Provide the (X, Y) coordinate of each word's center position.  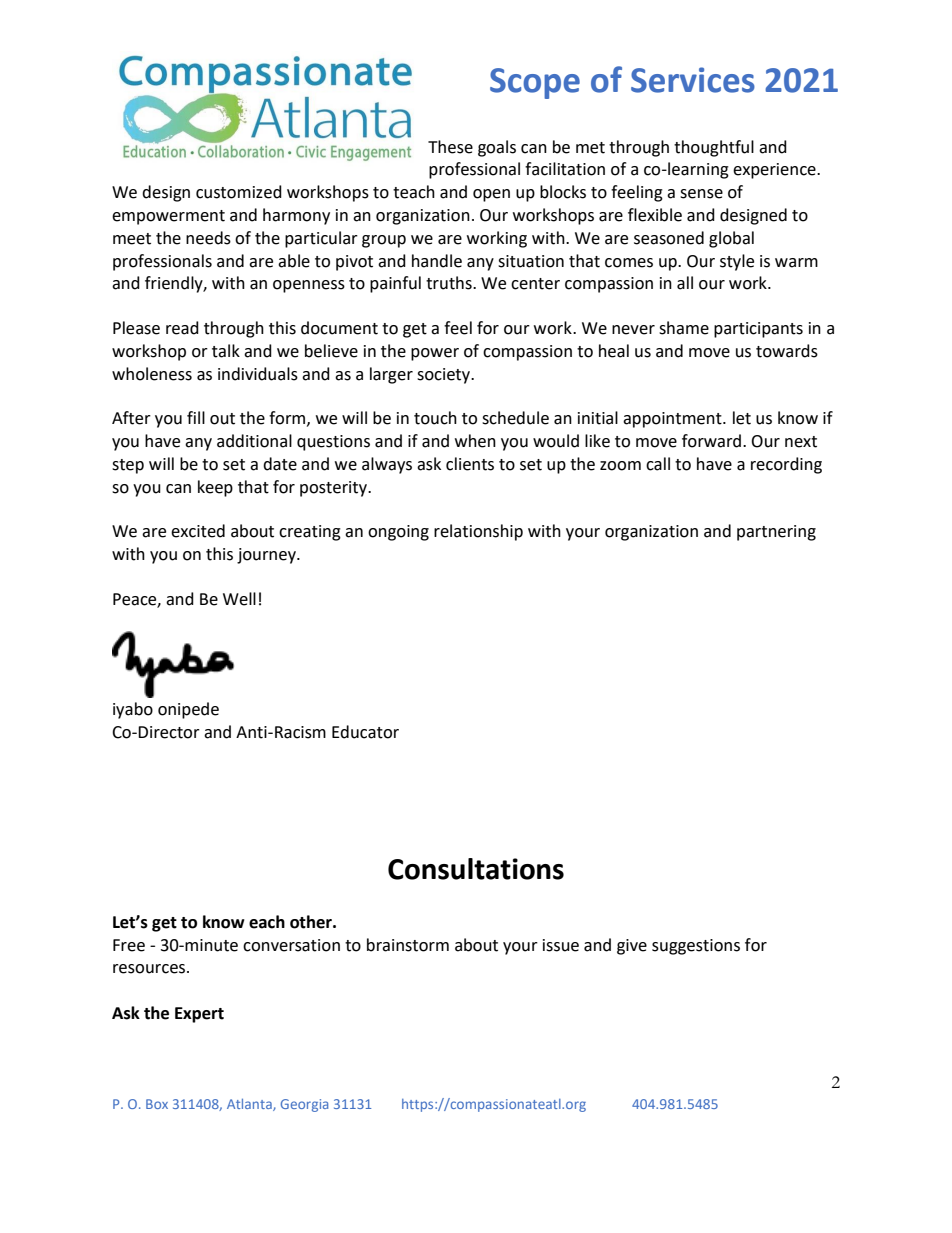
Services (693, 80)
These (450, 147)
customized (239, 192)
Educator (365, 732)
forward (713, 441)
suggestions (696, 947)
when (475, 441)
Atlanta (250, 1105)
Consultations (476, 869)
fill (196, 417)
